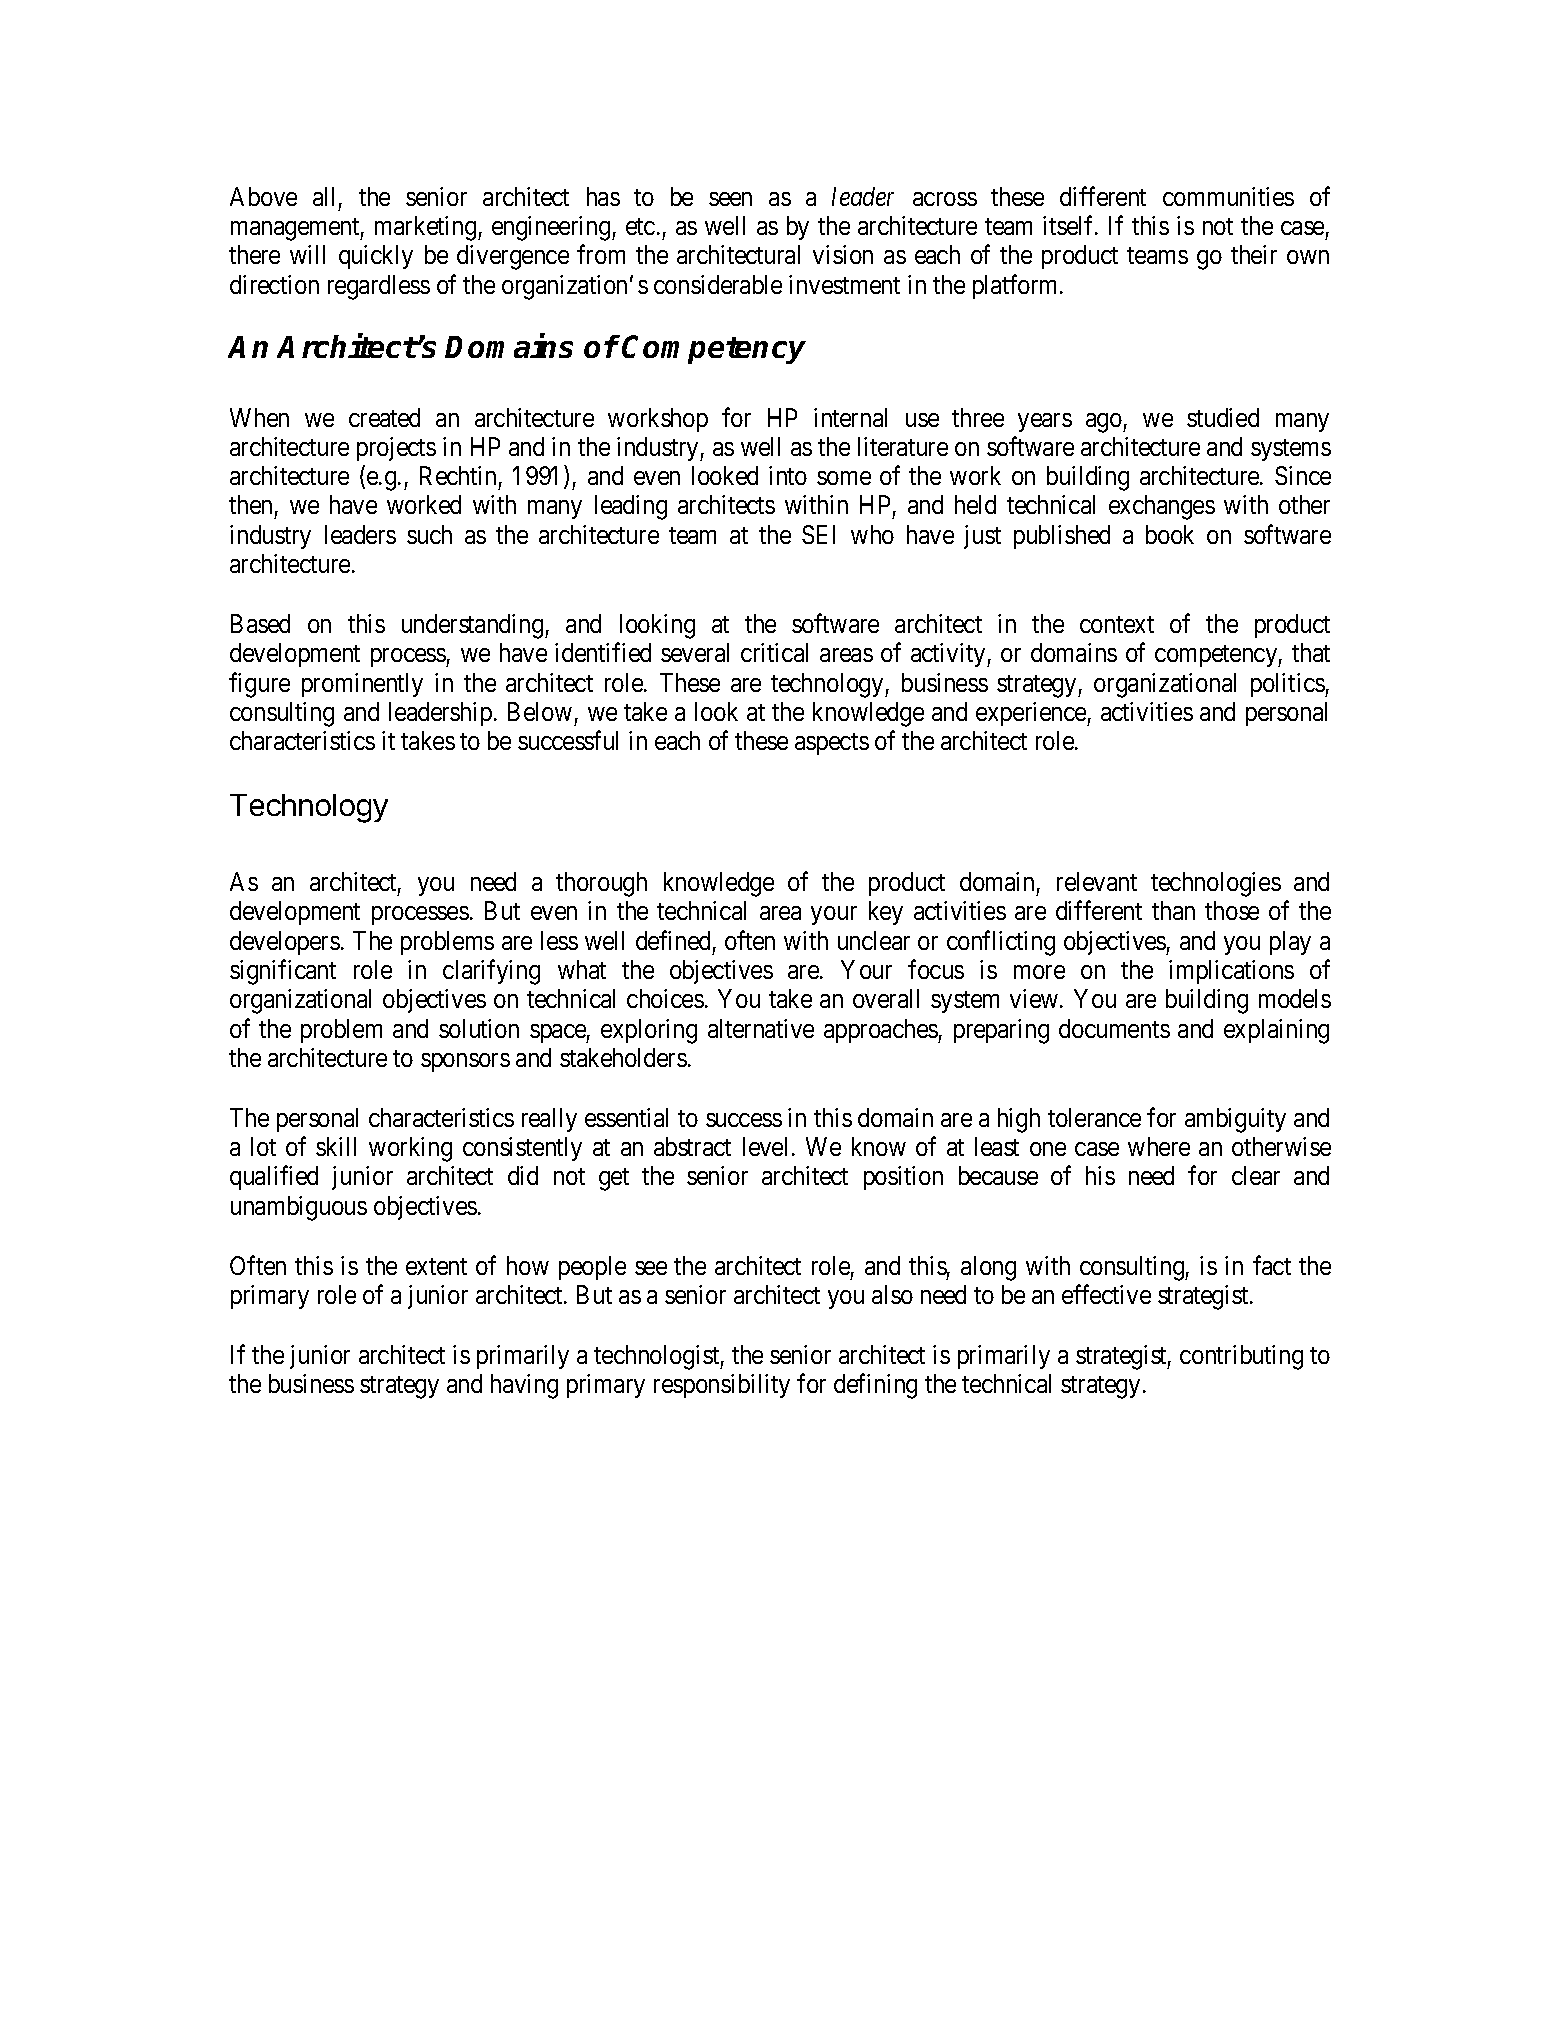 Image resolution: width=1560 pixels, height=2018 pixels. I want to click on quickly, so click(376, 257).
